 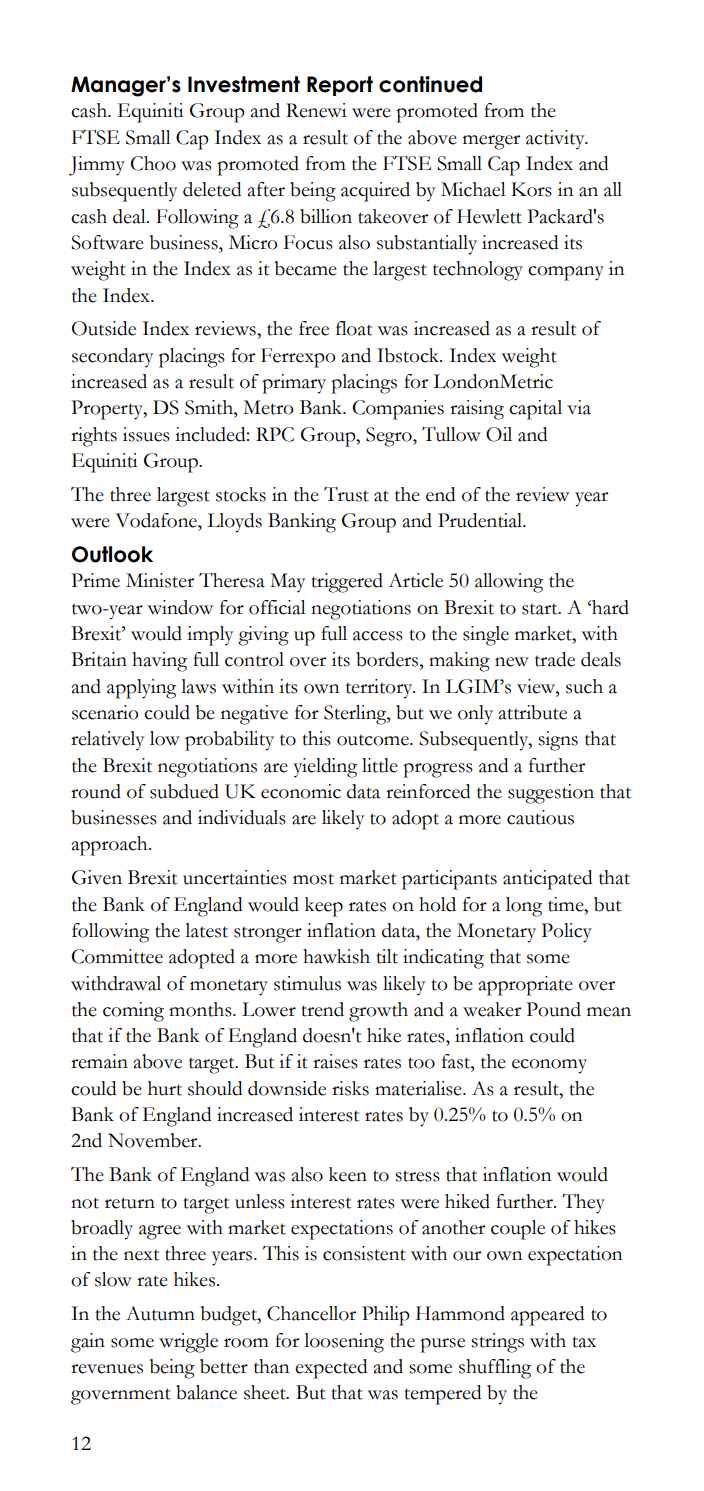 I want to click on Autumn, so click(x=160, y=1313).
